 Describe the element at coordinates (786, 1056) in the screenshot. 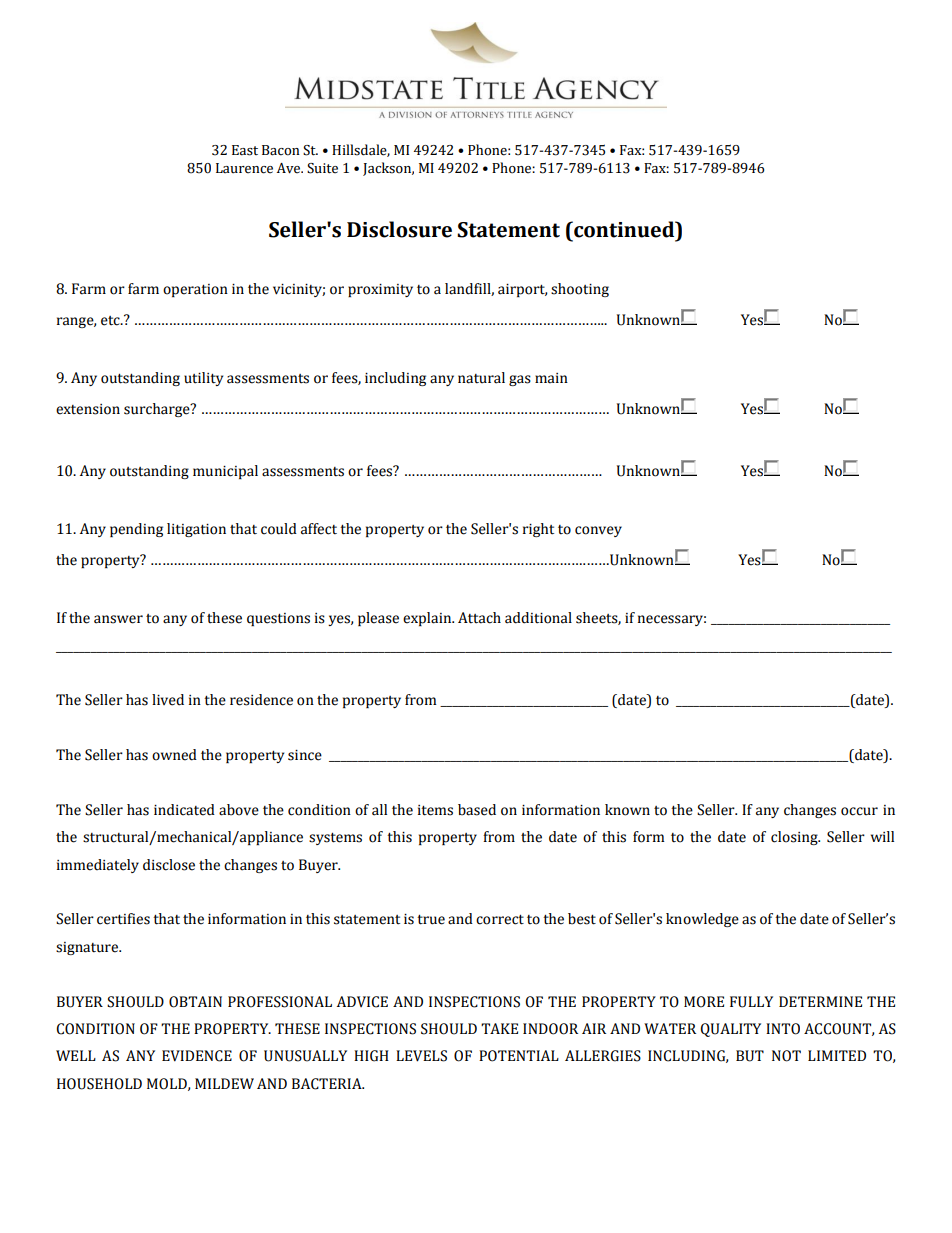

I see `NOT` at that location.
